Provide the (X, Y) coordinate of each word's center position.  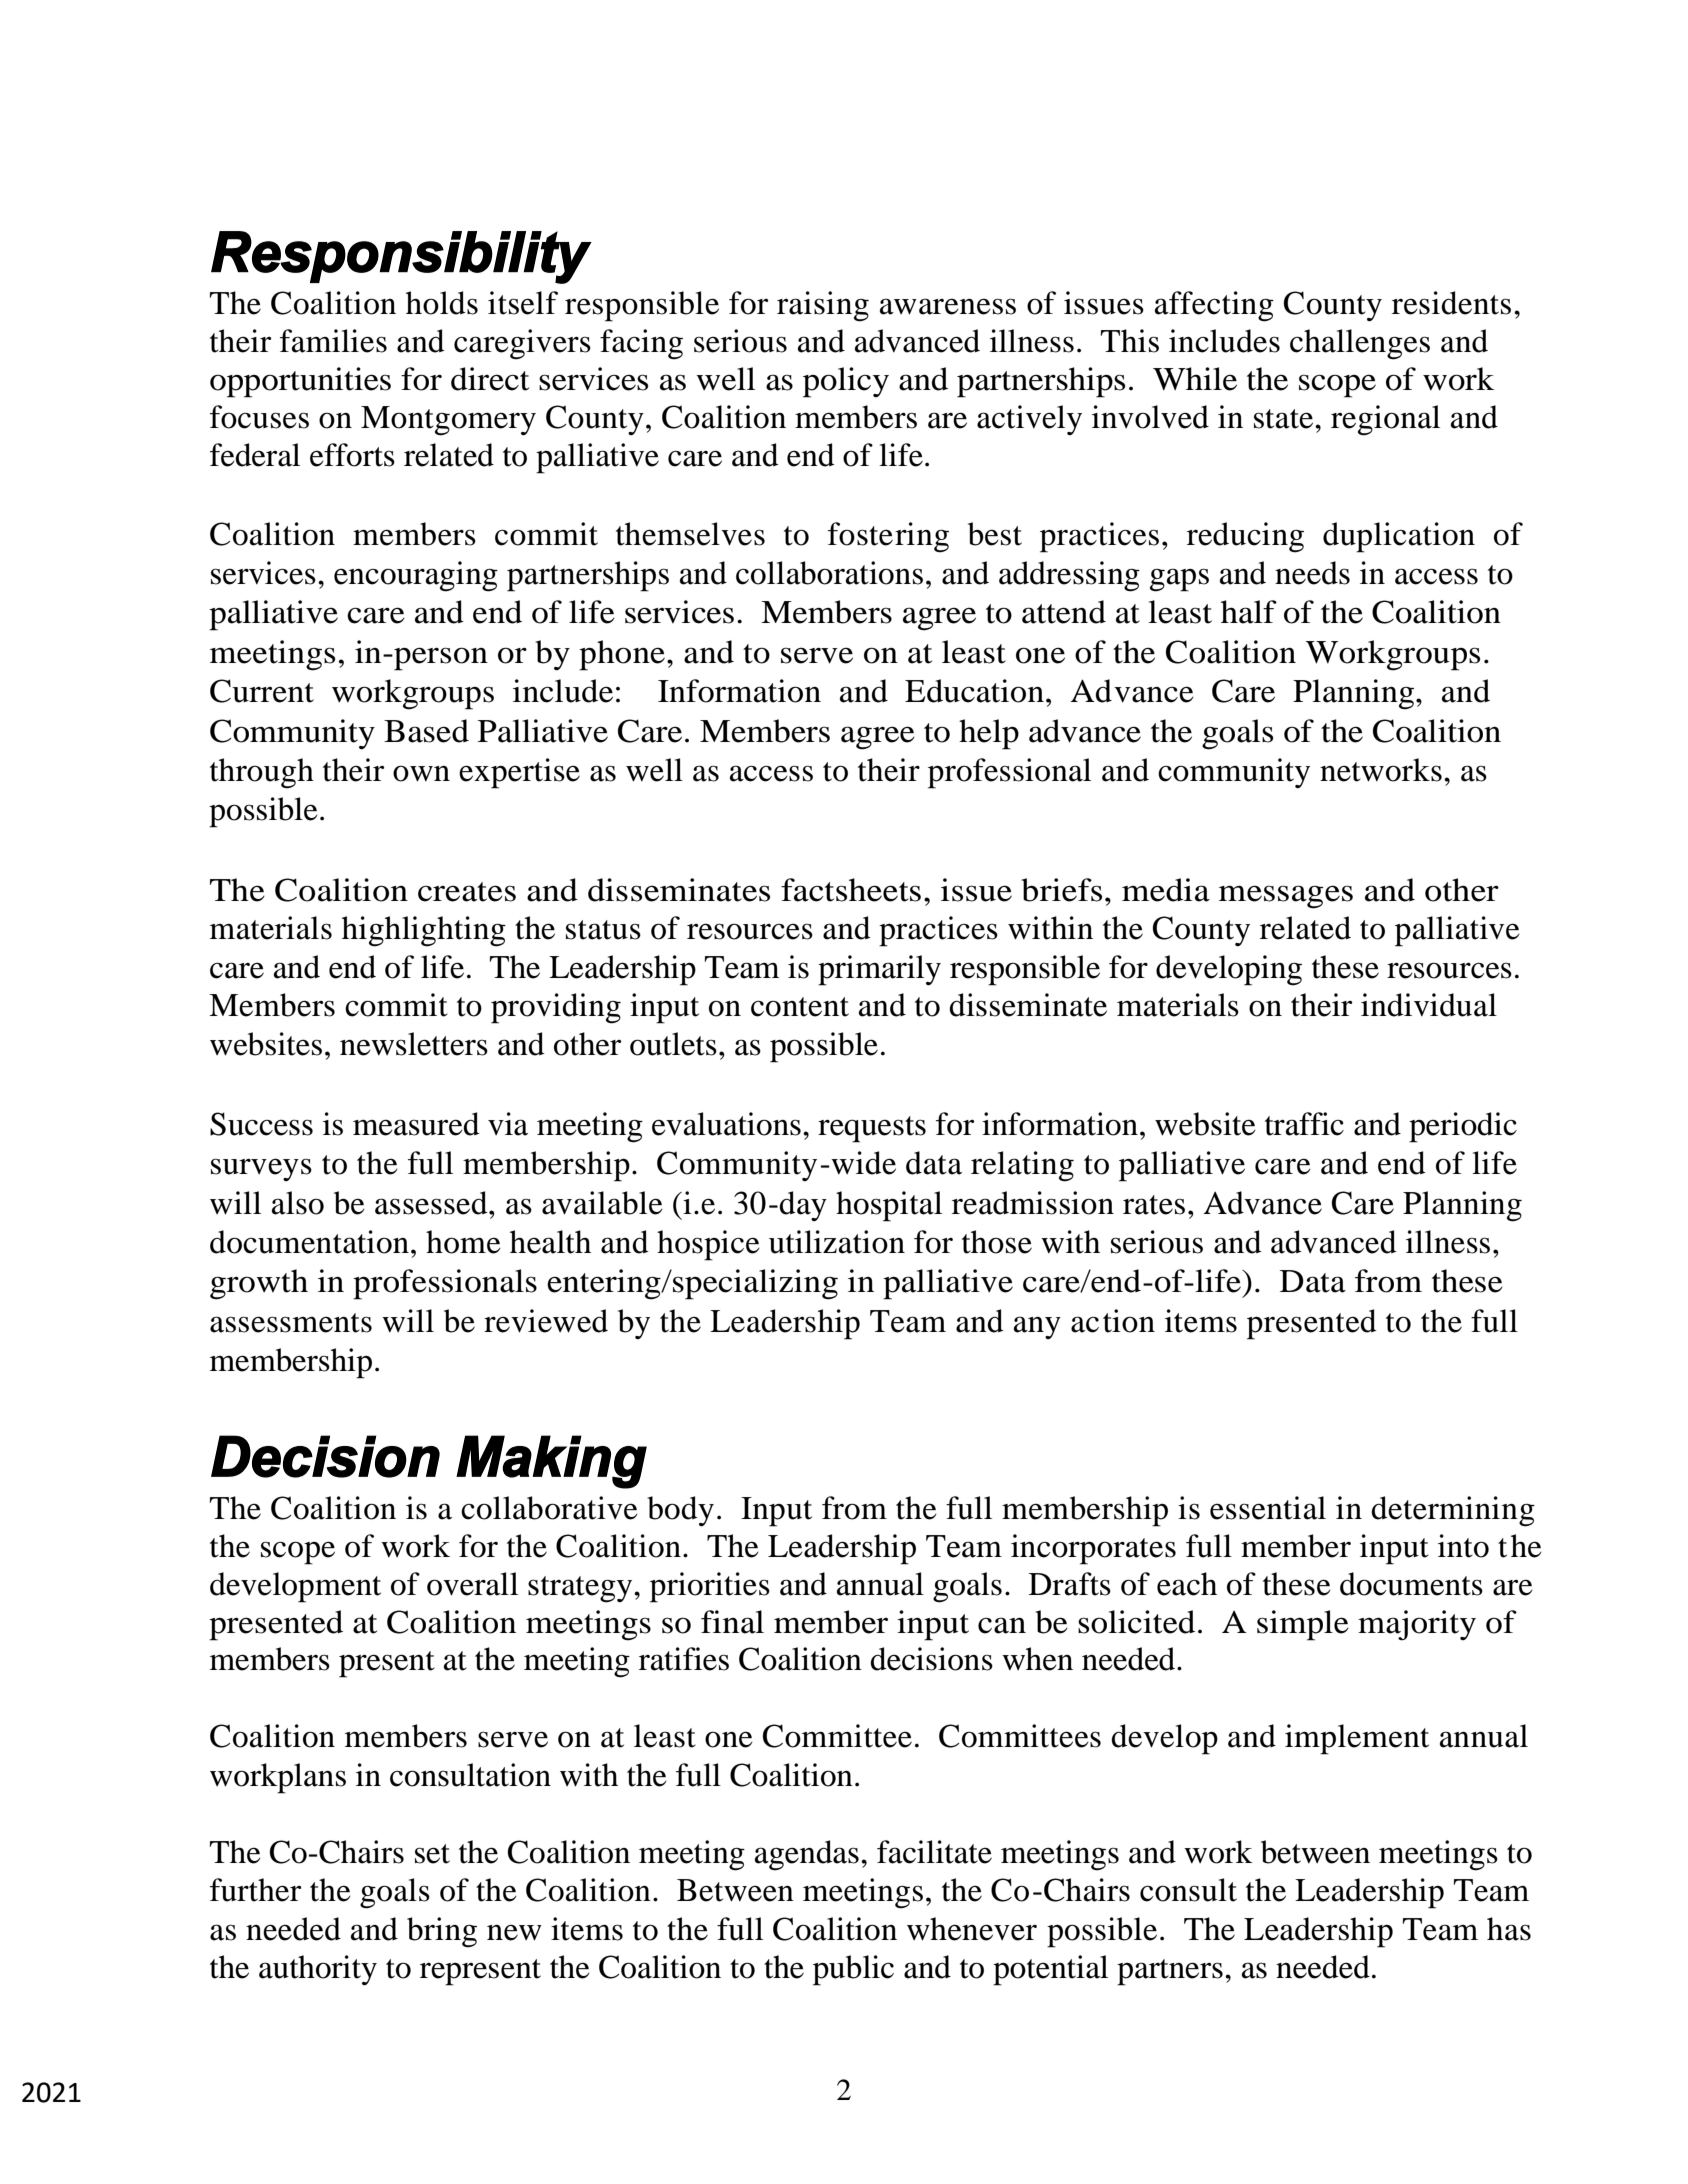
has (1509, 1929)
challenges (1360, 344)
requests (872, 1129)
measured (416, 1124)
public (853, 1970)
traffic (1304, 1124)
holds (442, 303)
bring (442, 1932)
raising (823, 306)
